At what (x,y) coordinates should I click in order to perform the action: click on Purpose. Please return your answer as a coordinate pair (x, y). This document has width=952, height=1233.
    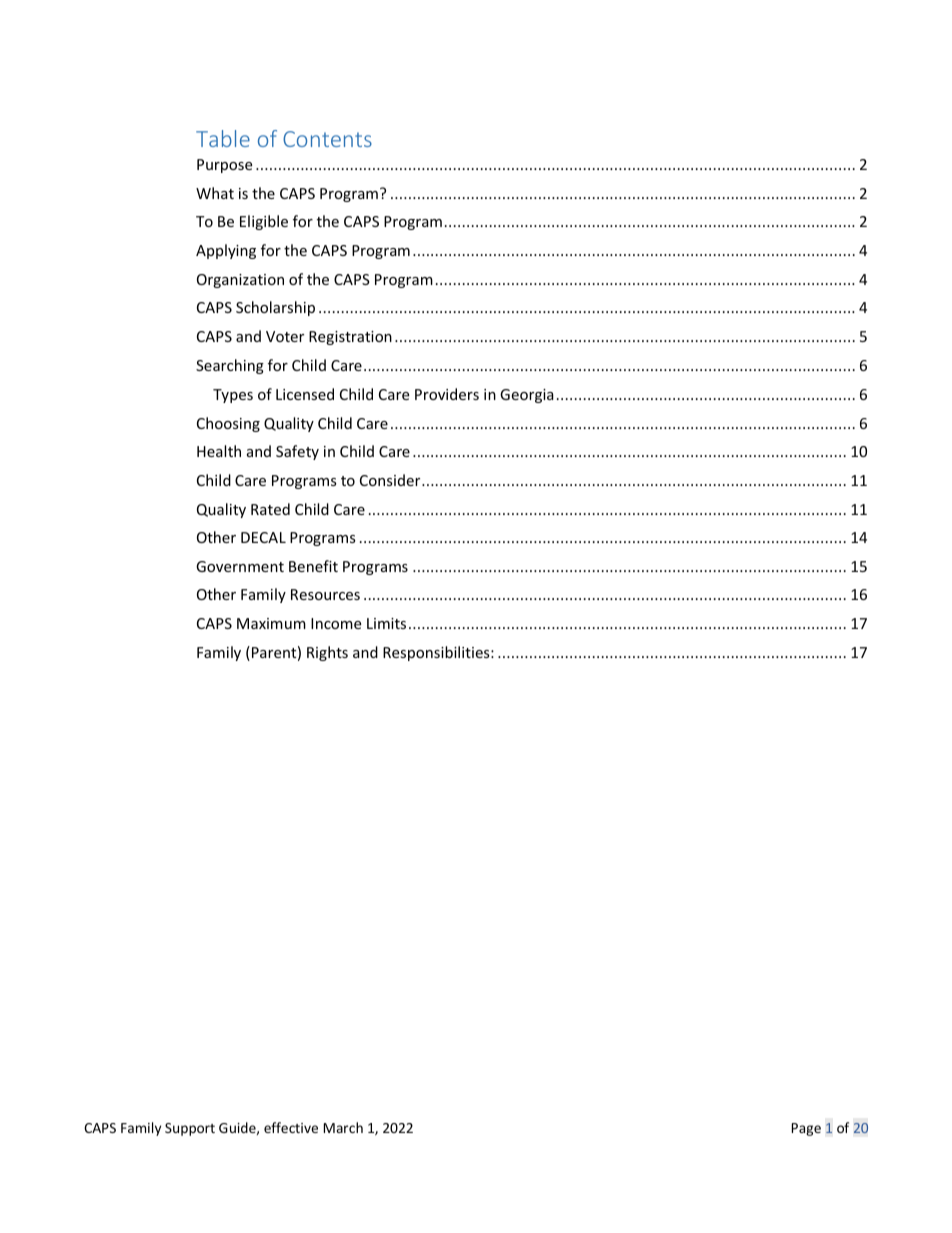
    Looking at the image, I should click on (224, 166).
